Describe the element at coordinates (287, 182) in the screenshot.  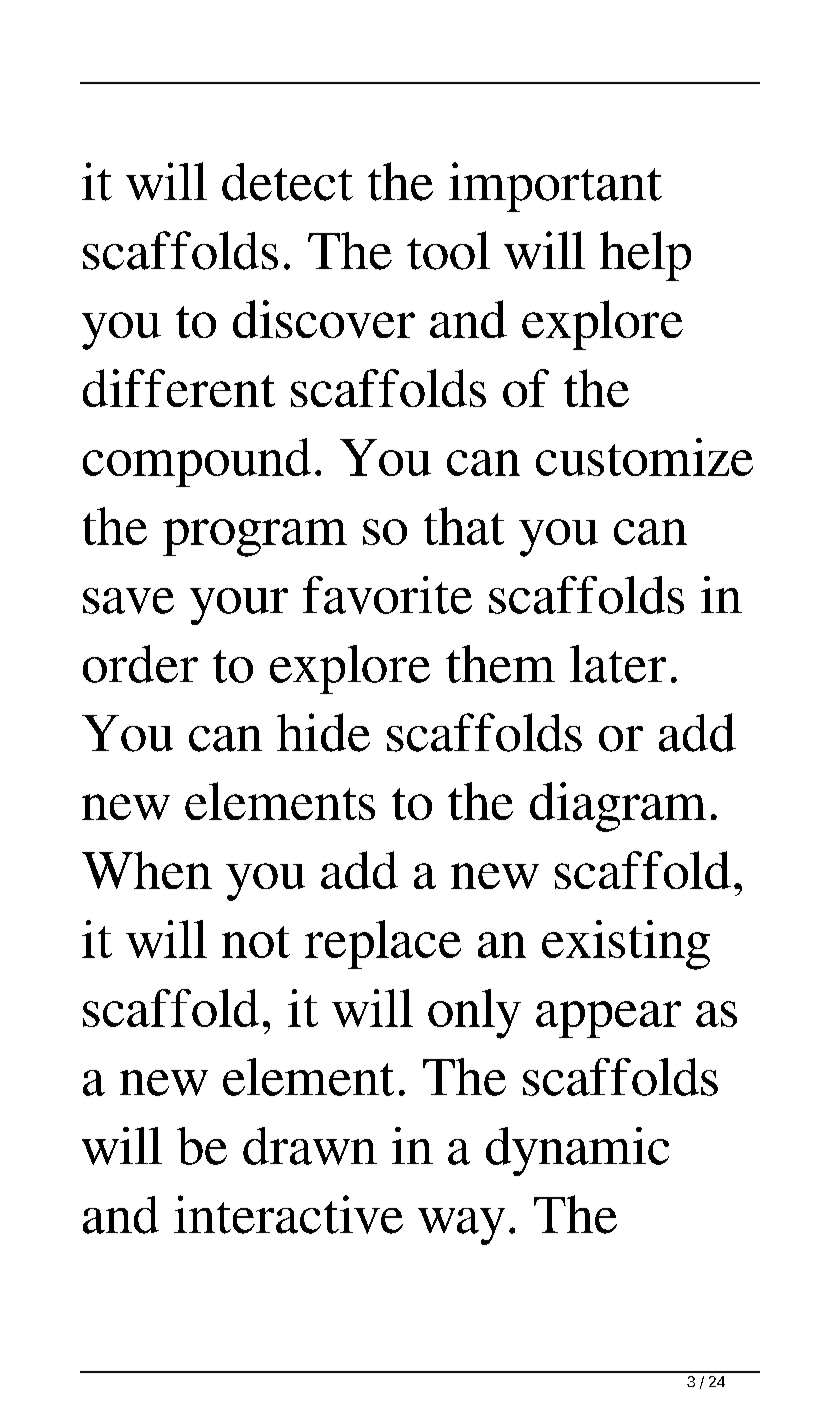
I see `detect` at that location.
